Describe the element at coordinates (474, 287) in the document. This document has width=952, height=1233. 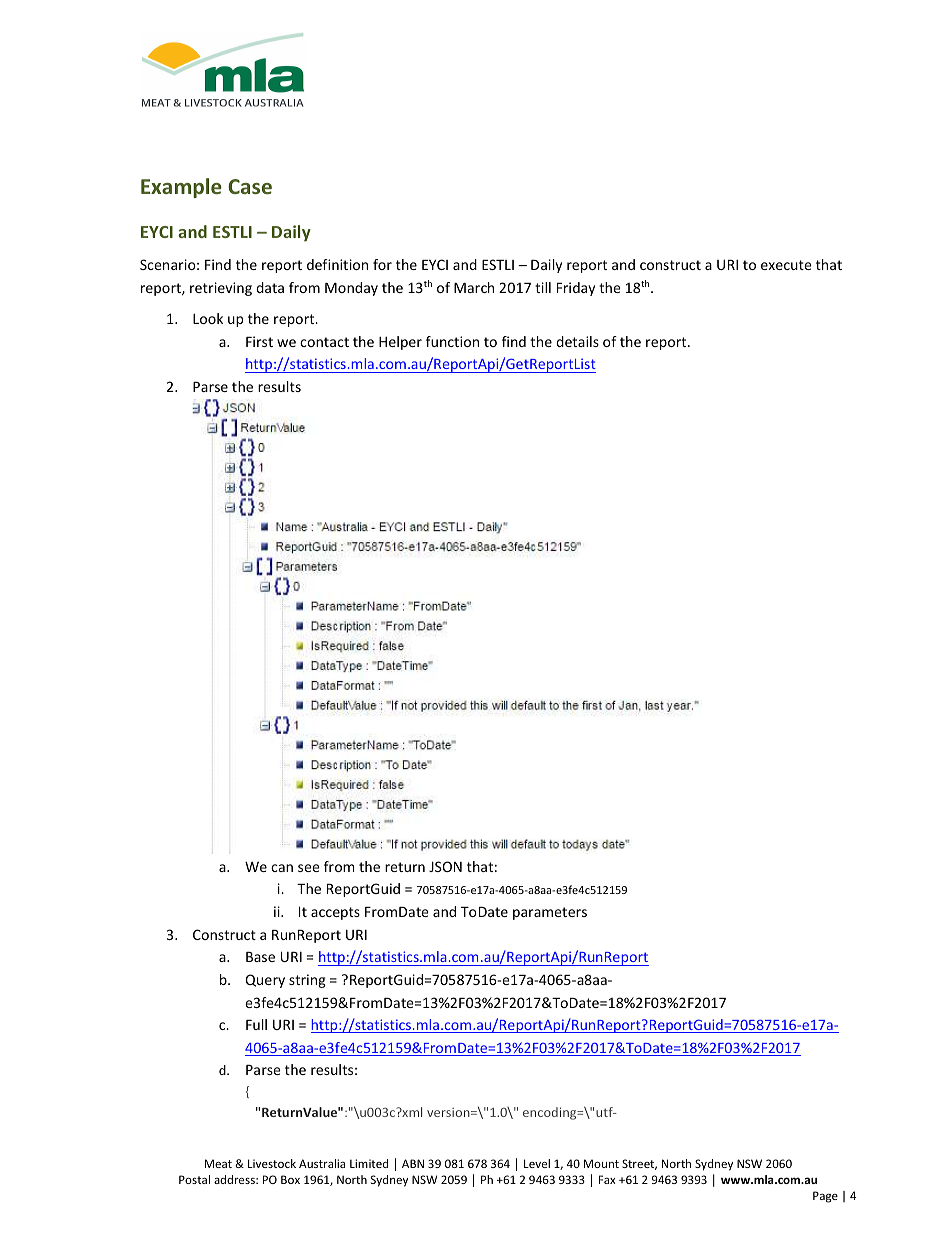
I see `March` at that location.
